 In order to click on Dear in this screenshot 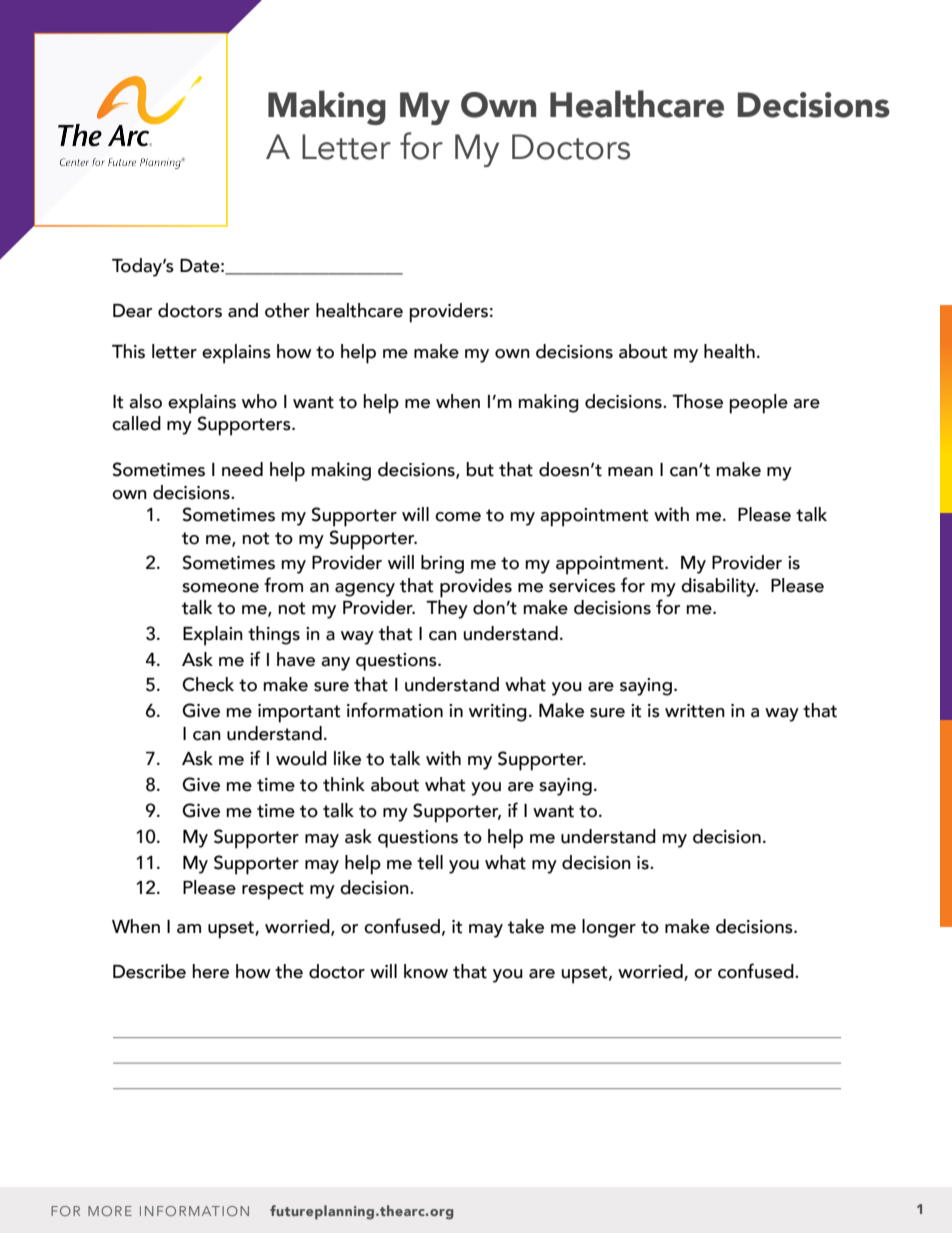, I will do `click(132, 311)`.
